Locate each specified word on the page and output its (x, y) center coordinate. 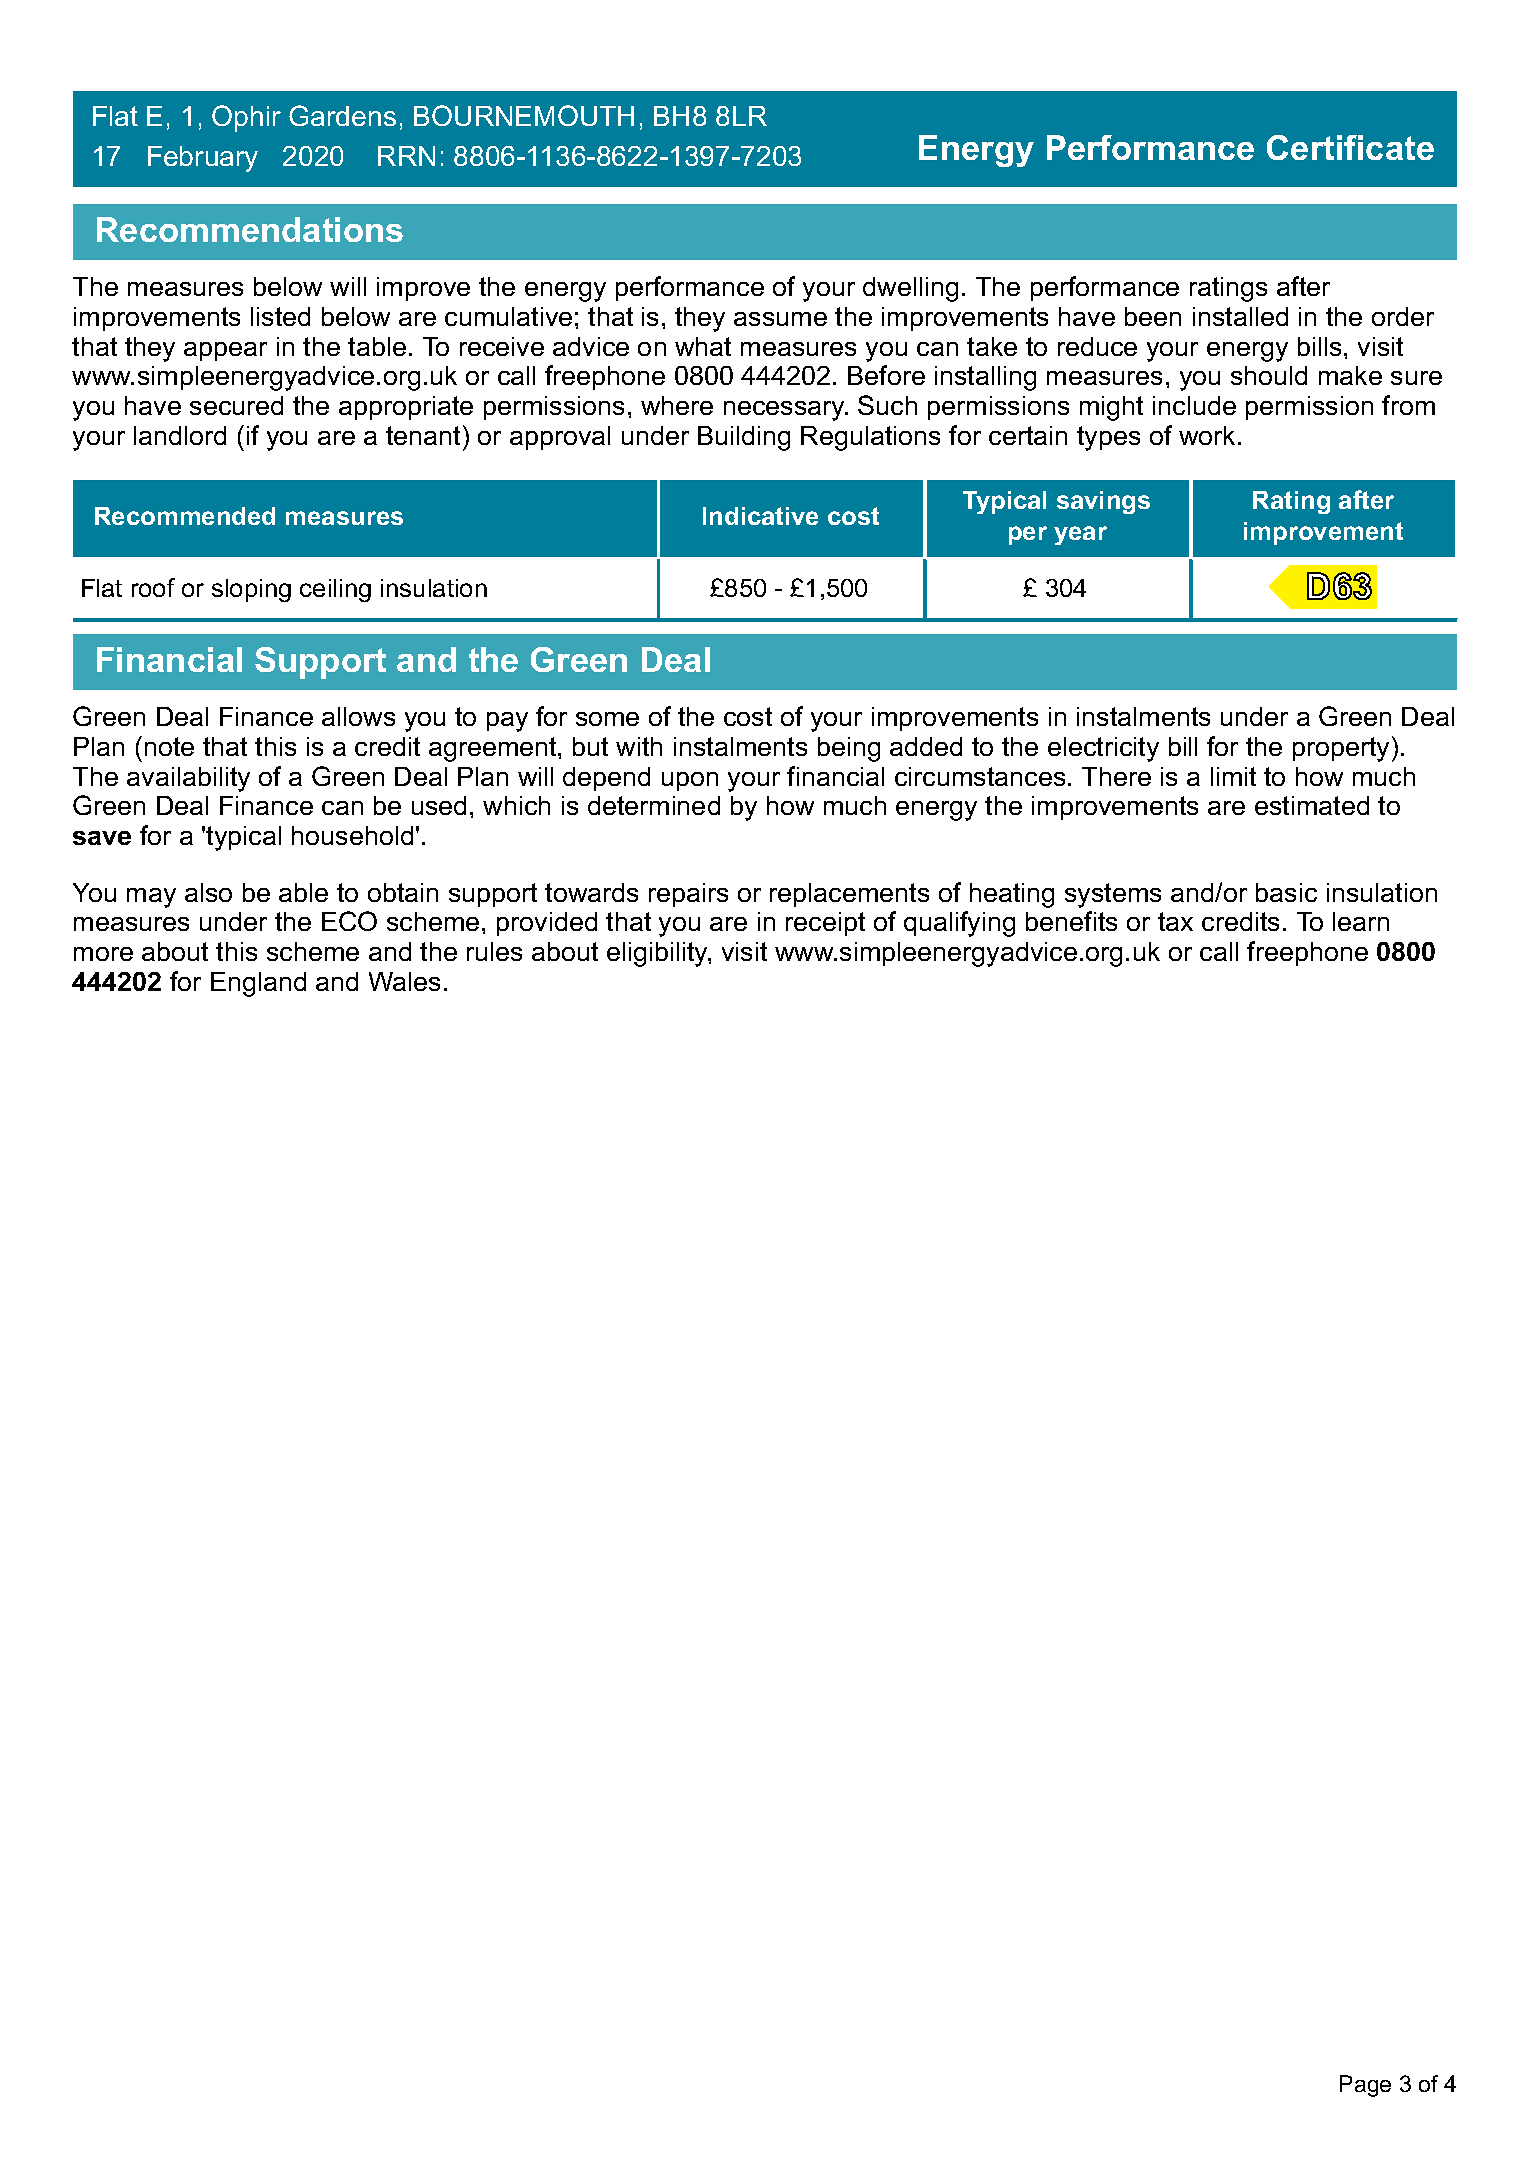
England (258, 984)
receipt (825, 924)
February (203, 159)
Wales (404, 981)
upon (690, 781)
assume (780, 319)
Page (1365, 2086)
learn (1361, 921)
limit (1233, 776)
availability (188, 779)
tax (1175, 921)
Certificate (1350, 147)
